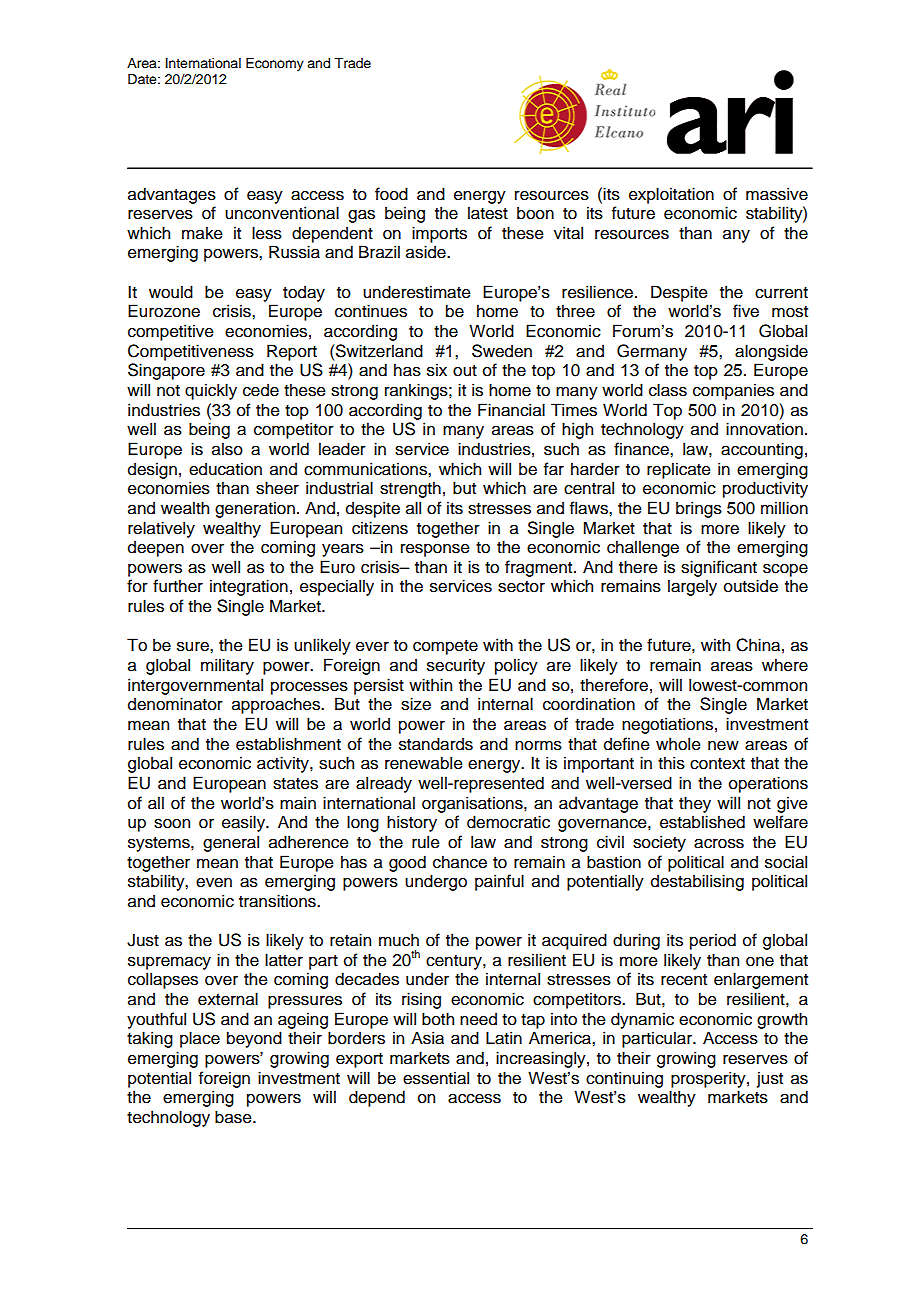 This screenshot has width=924, height=1308. Describe the element at coordinates (499, 882) in the screenshot. I see `painful` at that location.
